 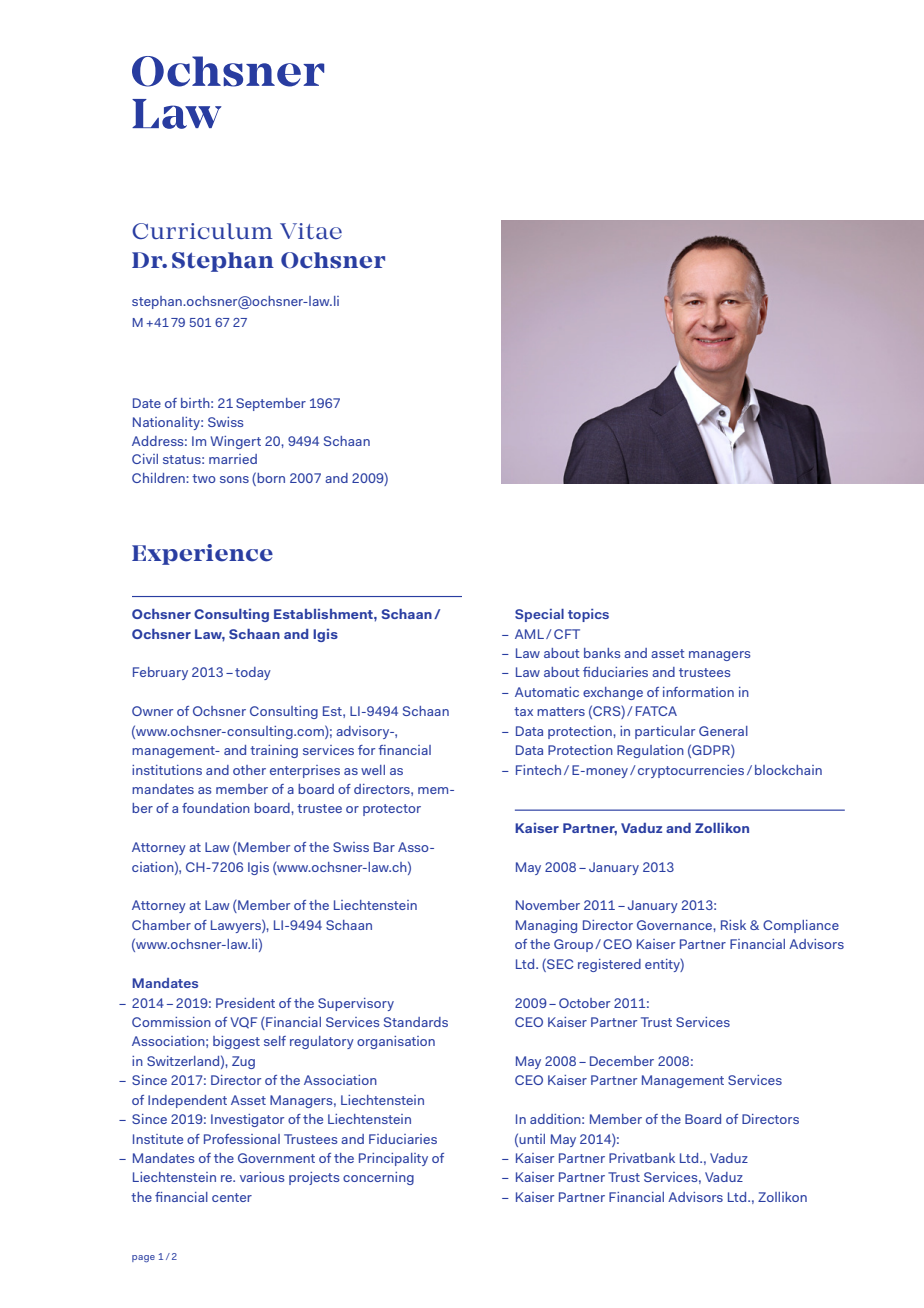 What do you see at coordinates (232, 1197) in the document?
I see `center` at bounding box center [232, 1197].
